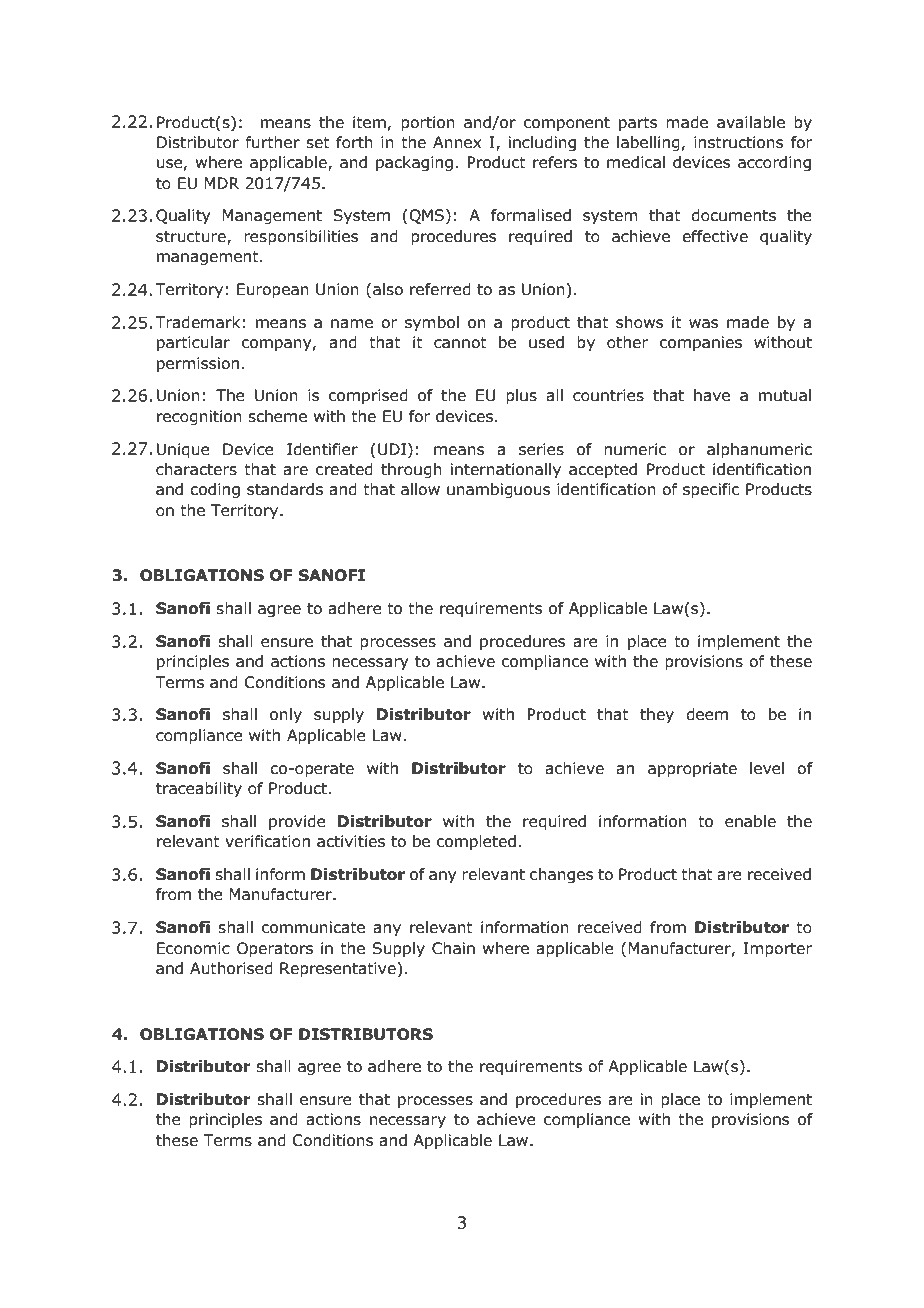 The width and height of the image is (924, 1308). What do you see at coordinates (777, 949) in the image?
I see `Importer` at bounding box center [777, 949].
